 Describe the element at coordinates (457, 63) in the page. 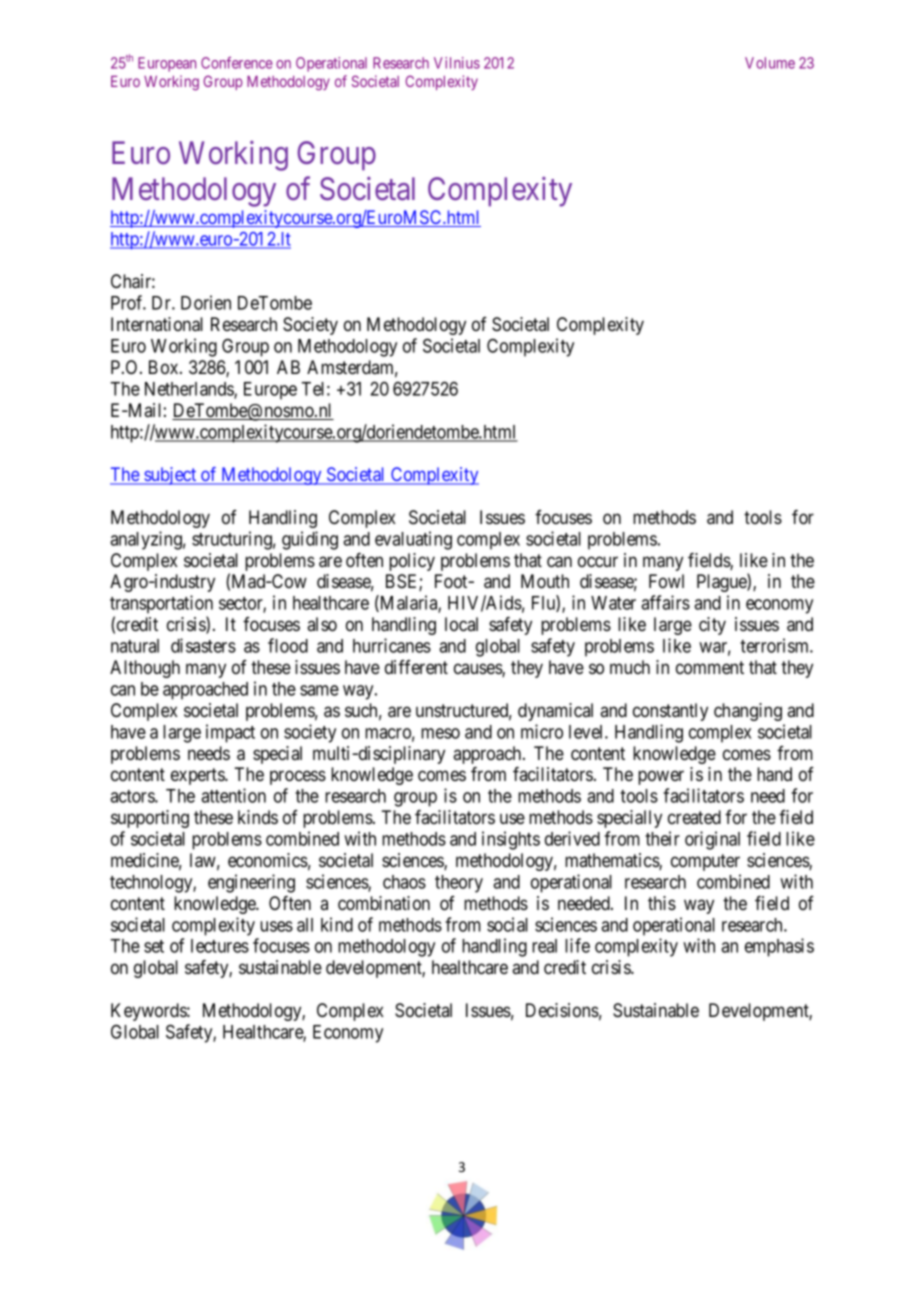

I see `Vilnius` at that location.
